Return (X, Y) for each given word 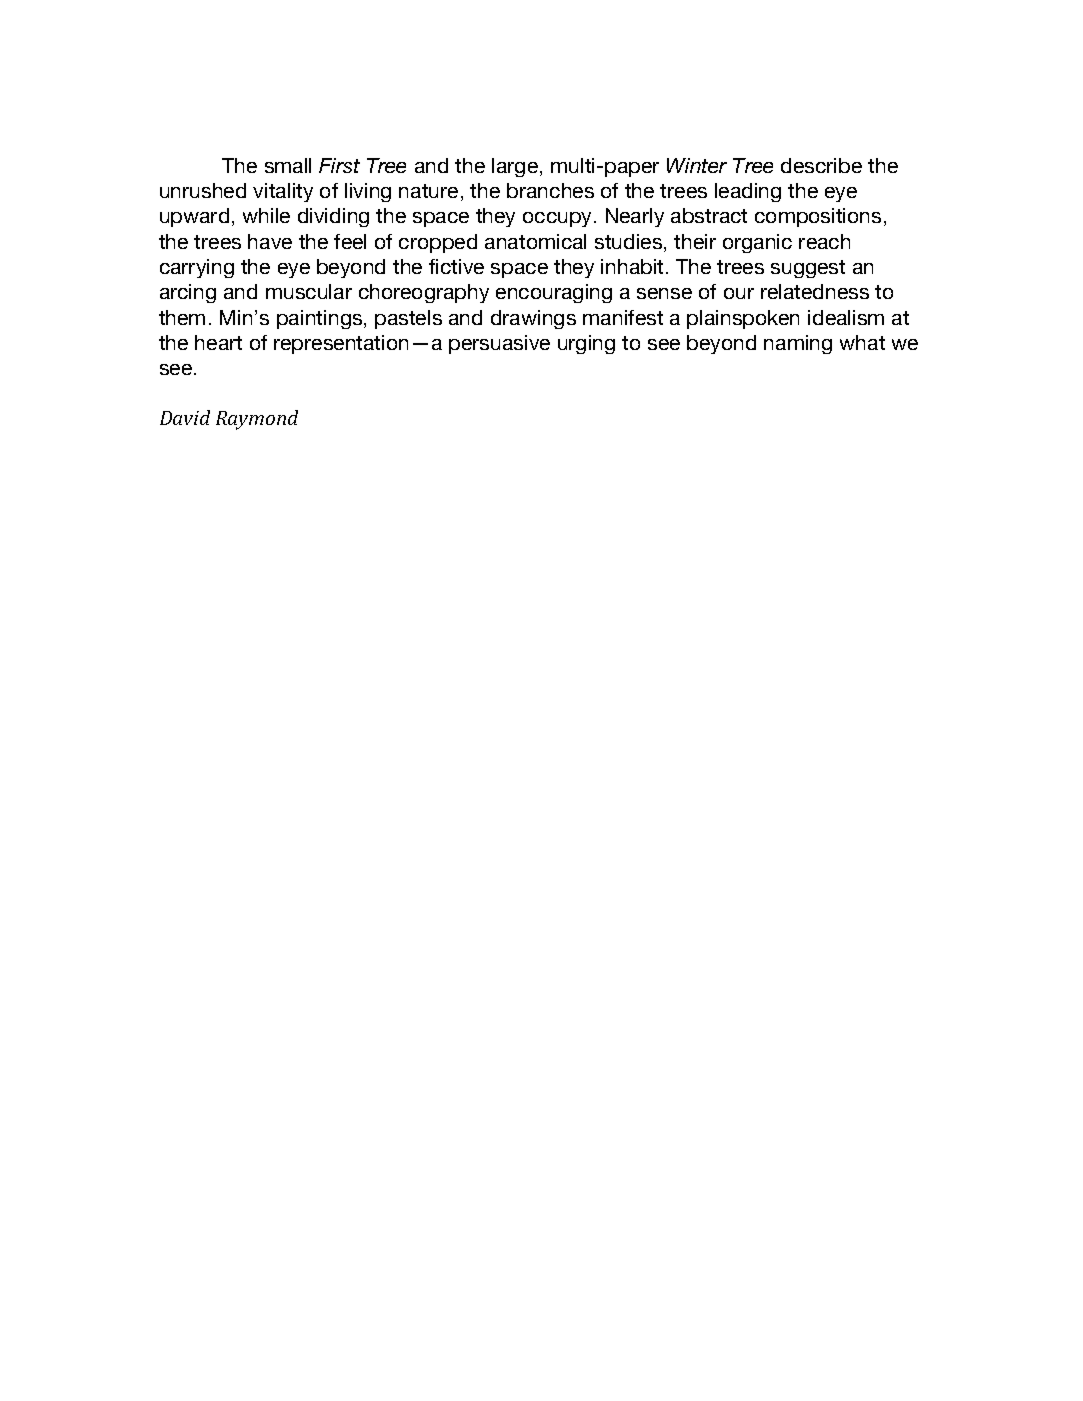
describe (821, 165)
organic (757, 243)
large (516, 167)
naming (798, 344)
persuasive (499, 344)
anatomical (535, 241)
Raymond (257, 420)
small (288, 165)
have (270, 241)
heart (218, 342)
